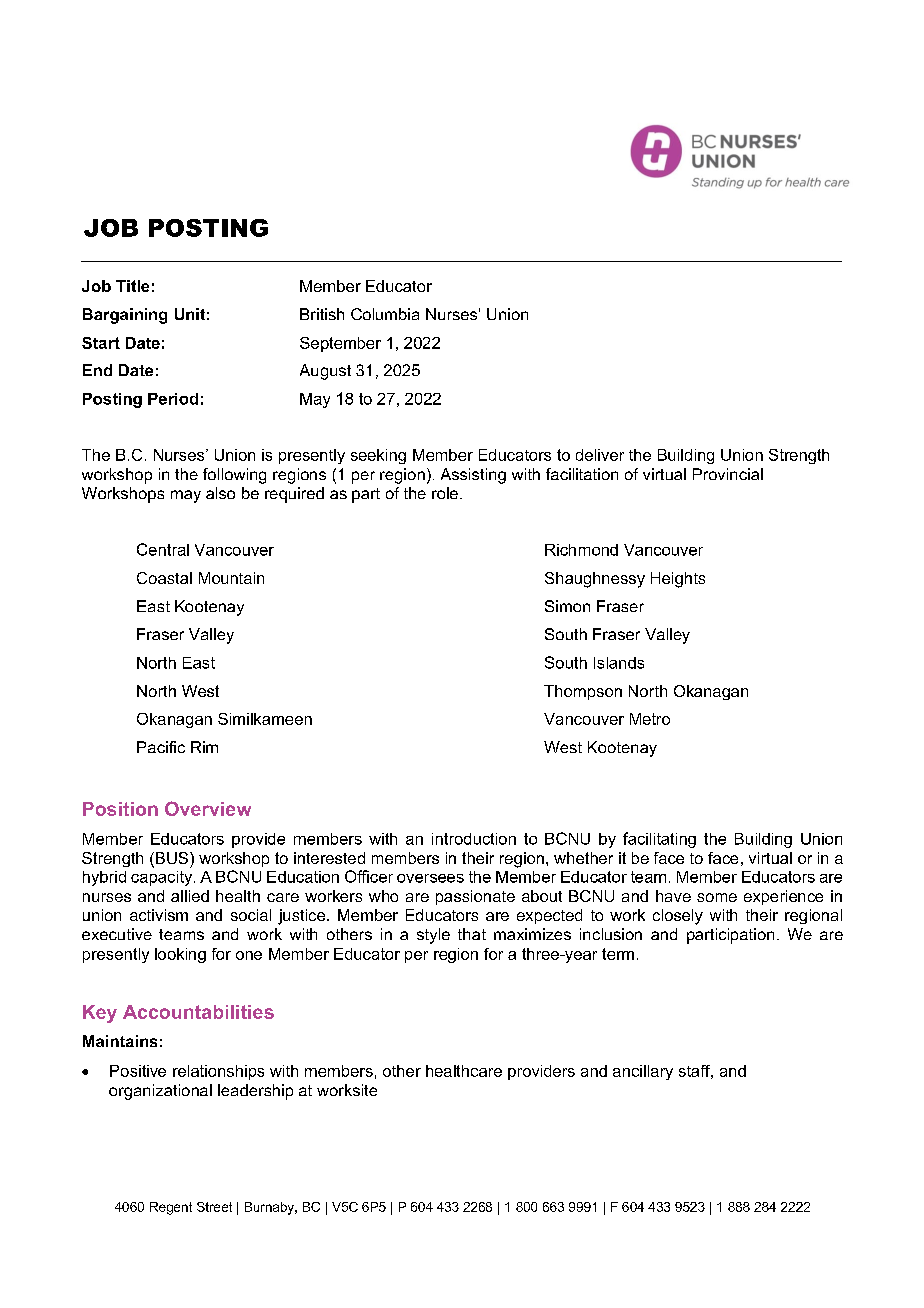 Image resolution: width=924 pixels, height=1308 pixels. Describe the element at coordinates (678, 580) in the screenshot. I see `Heights` at that location.
